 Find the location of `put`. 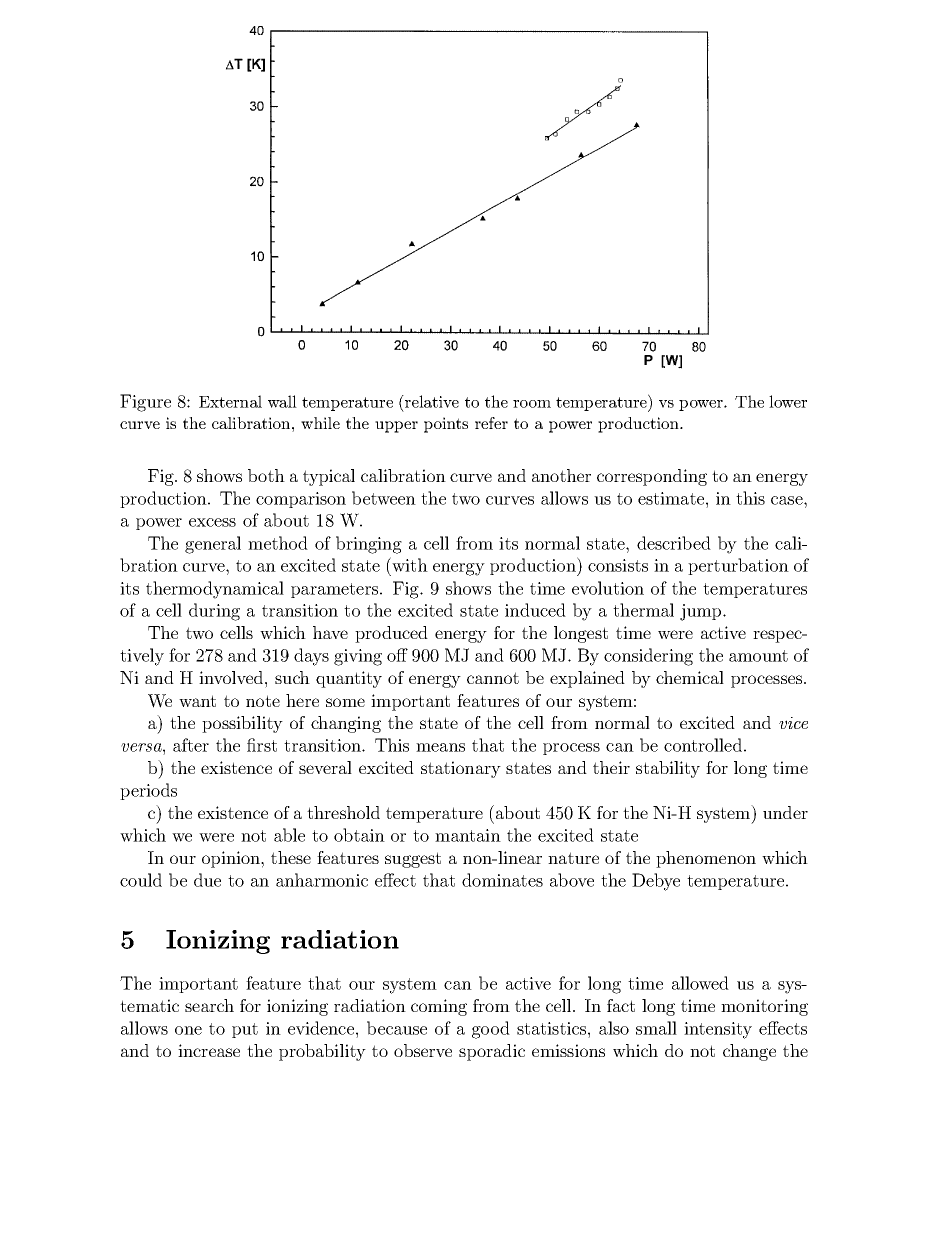

put is located at coordinates (245, 1030).
